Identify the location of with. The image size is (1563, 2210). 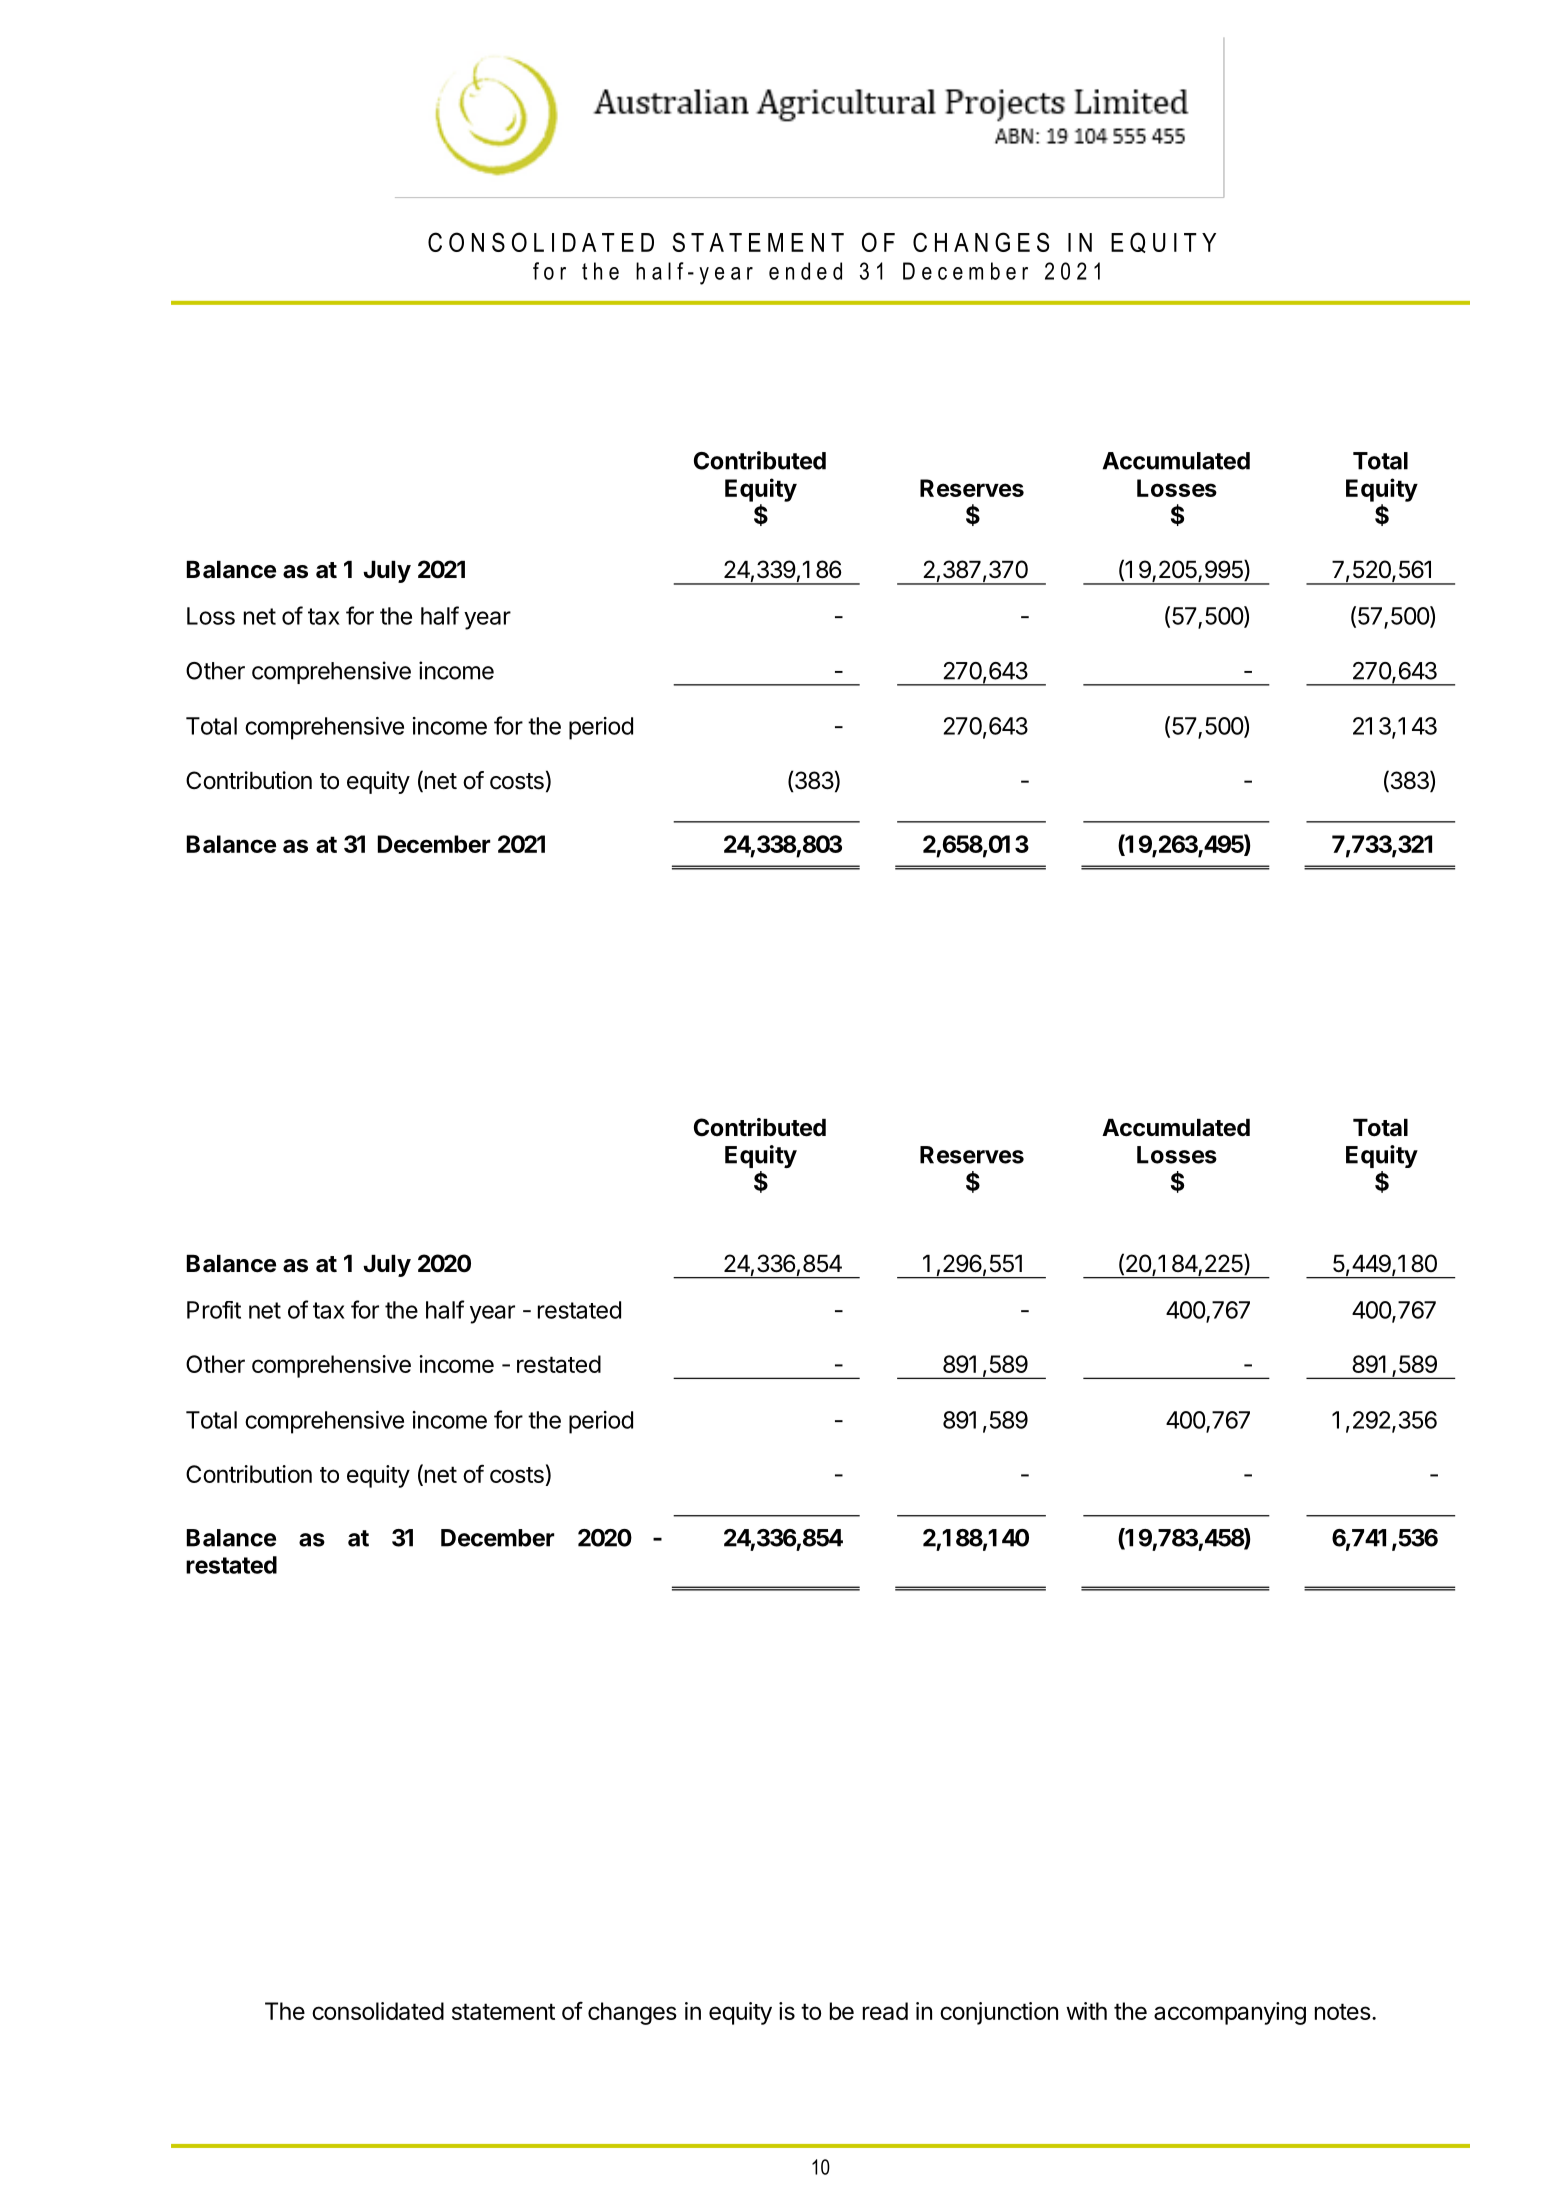
(1086, 2011).
